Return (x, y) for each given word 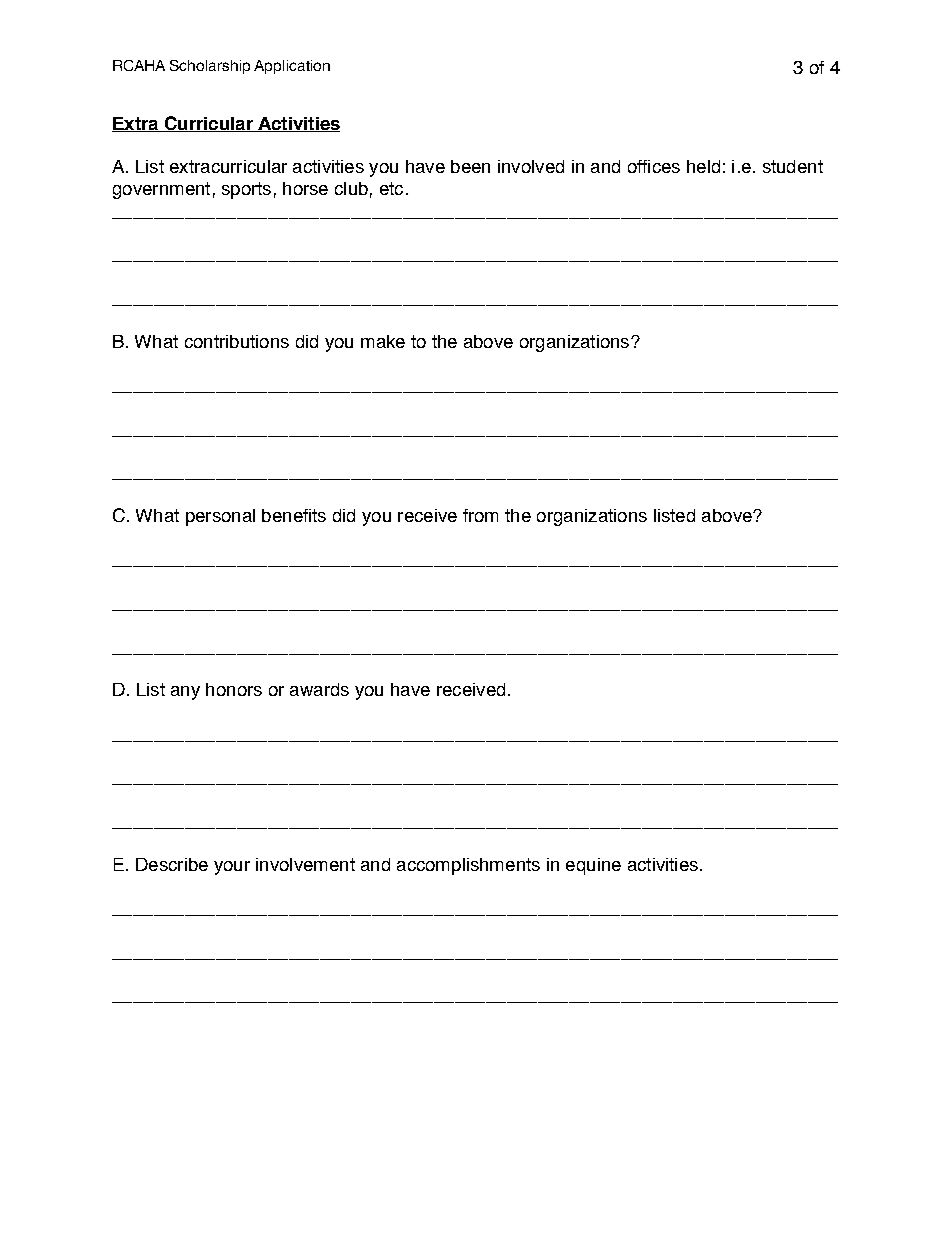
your (232, 868)
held (703, 166)
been (470, 166)
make (383, 341)
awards (319, 689)
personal (220, 517)
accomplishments (468, 866)
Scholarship (210, 67)
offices (654, 166)
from (480, 515)
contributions (237, 341)
